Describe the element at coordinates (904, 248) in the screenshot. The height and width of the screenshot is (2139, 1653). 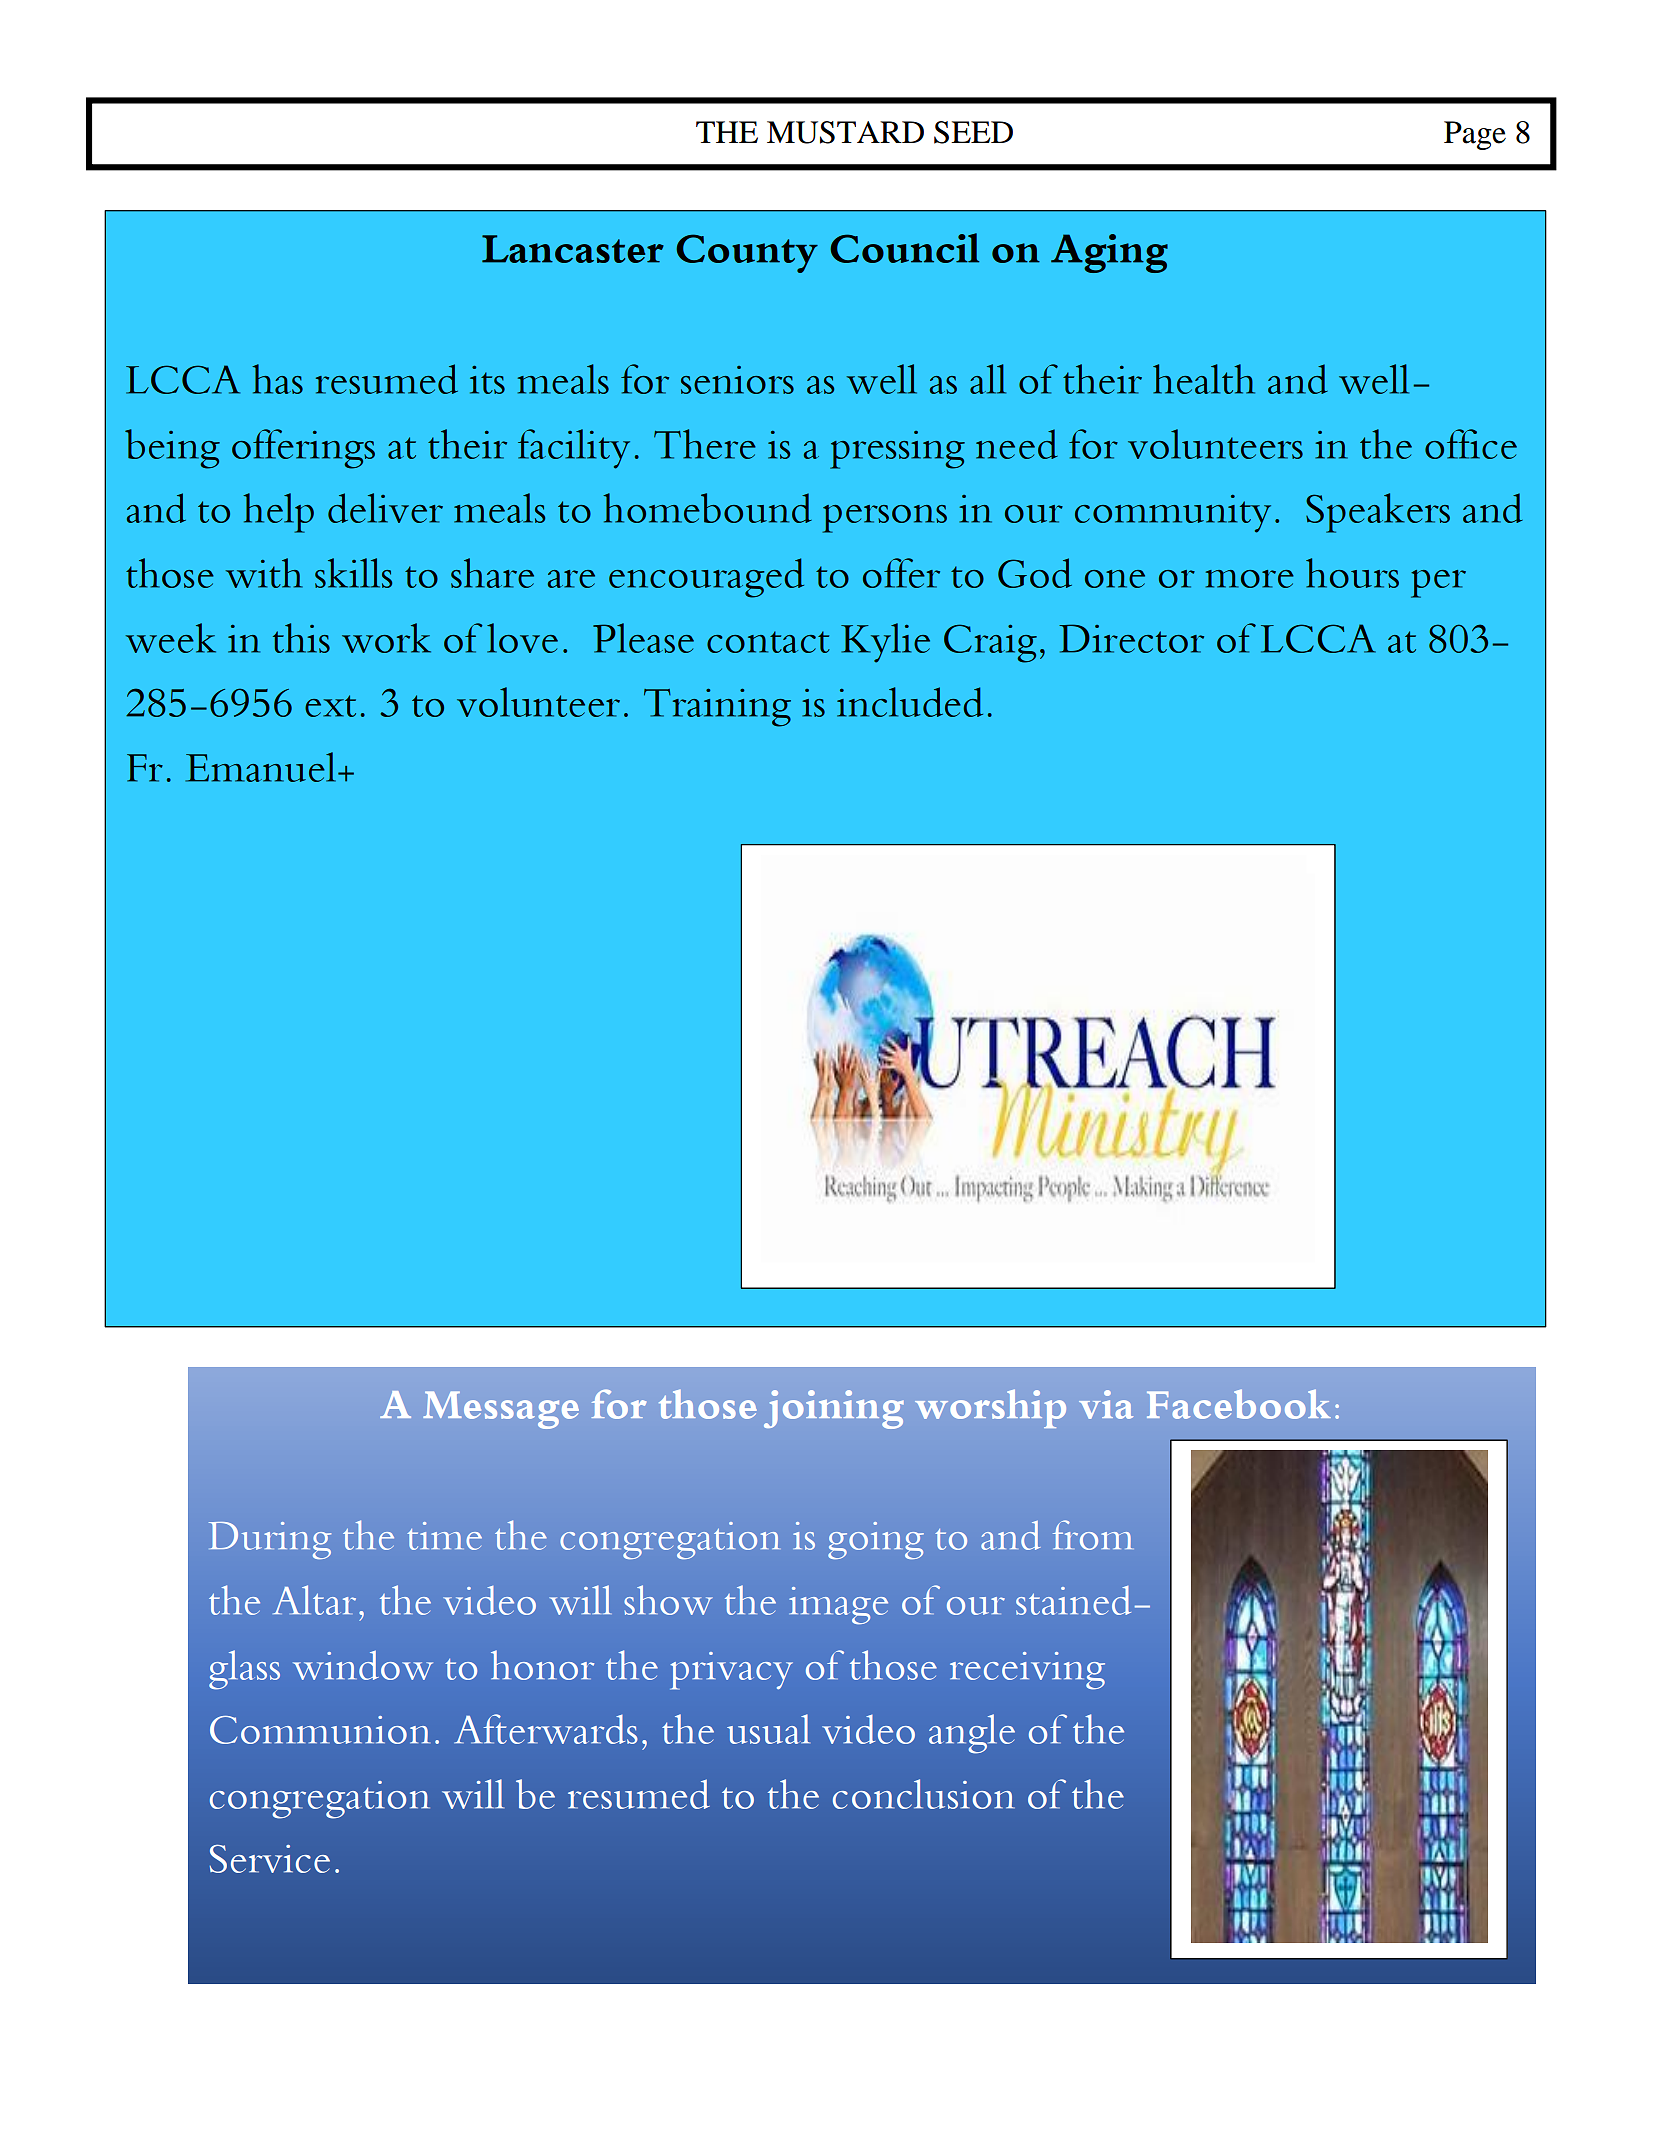
I see `Council` at that location.
